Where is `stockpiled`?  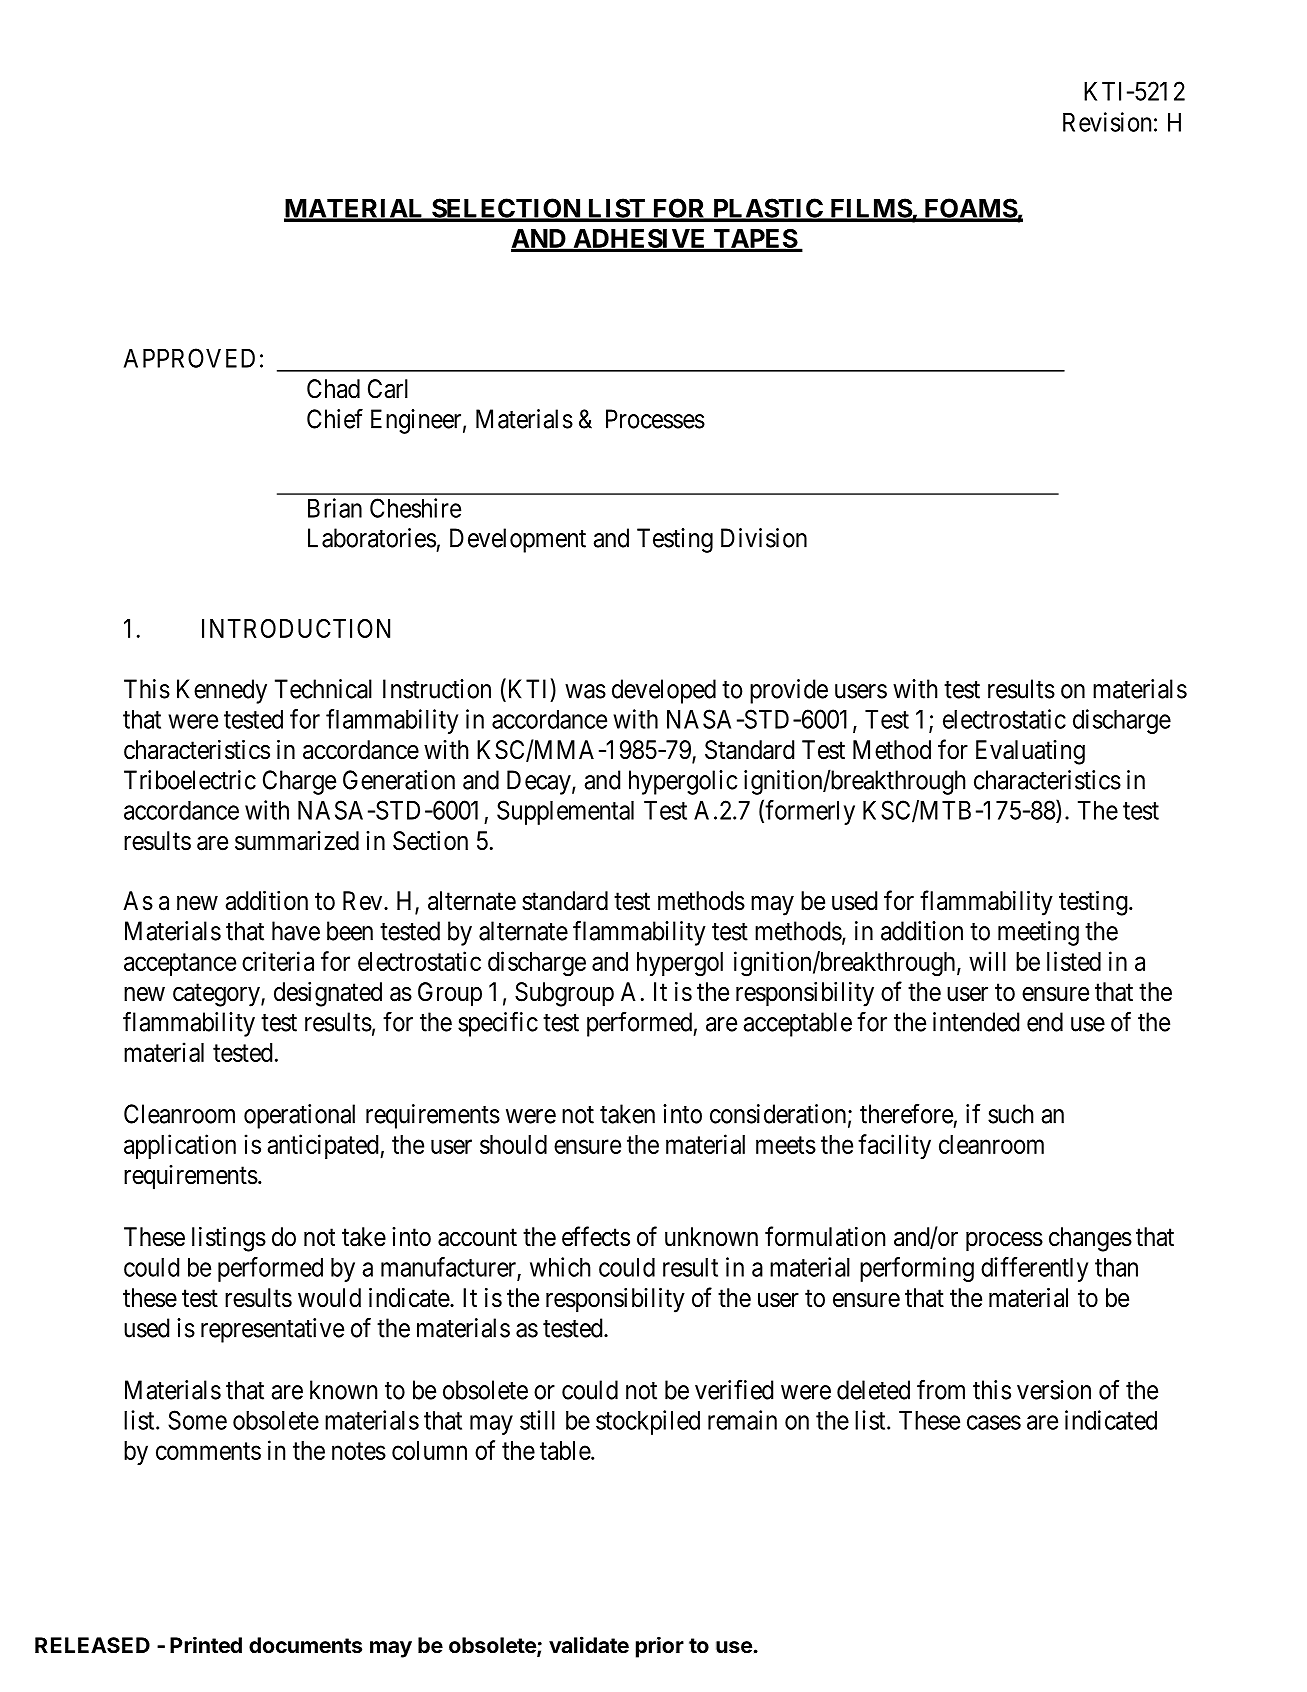 stockpiled is located at coordinates (648, 1422).
